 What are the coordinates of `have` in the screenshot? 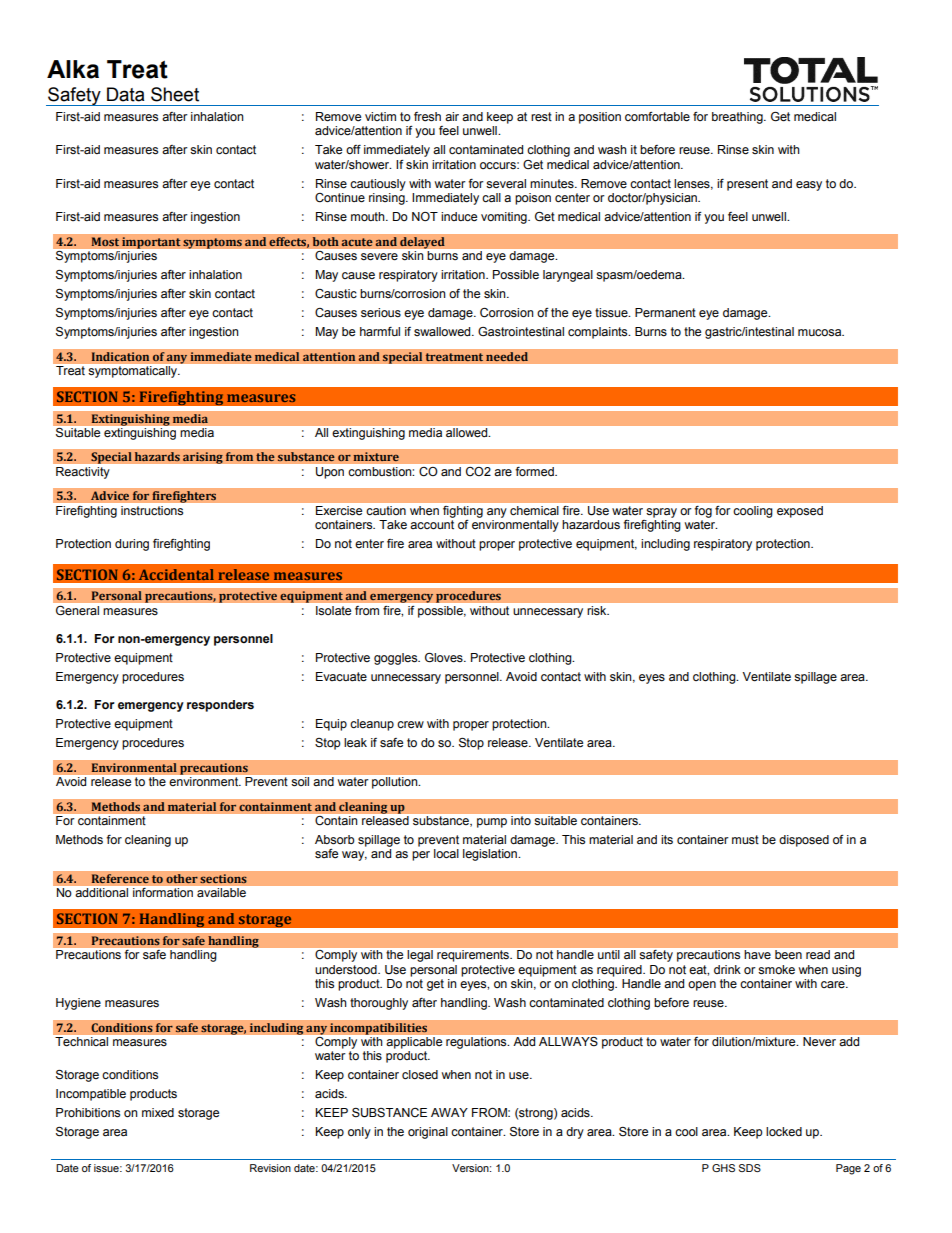 It's located at (758, 954).
